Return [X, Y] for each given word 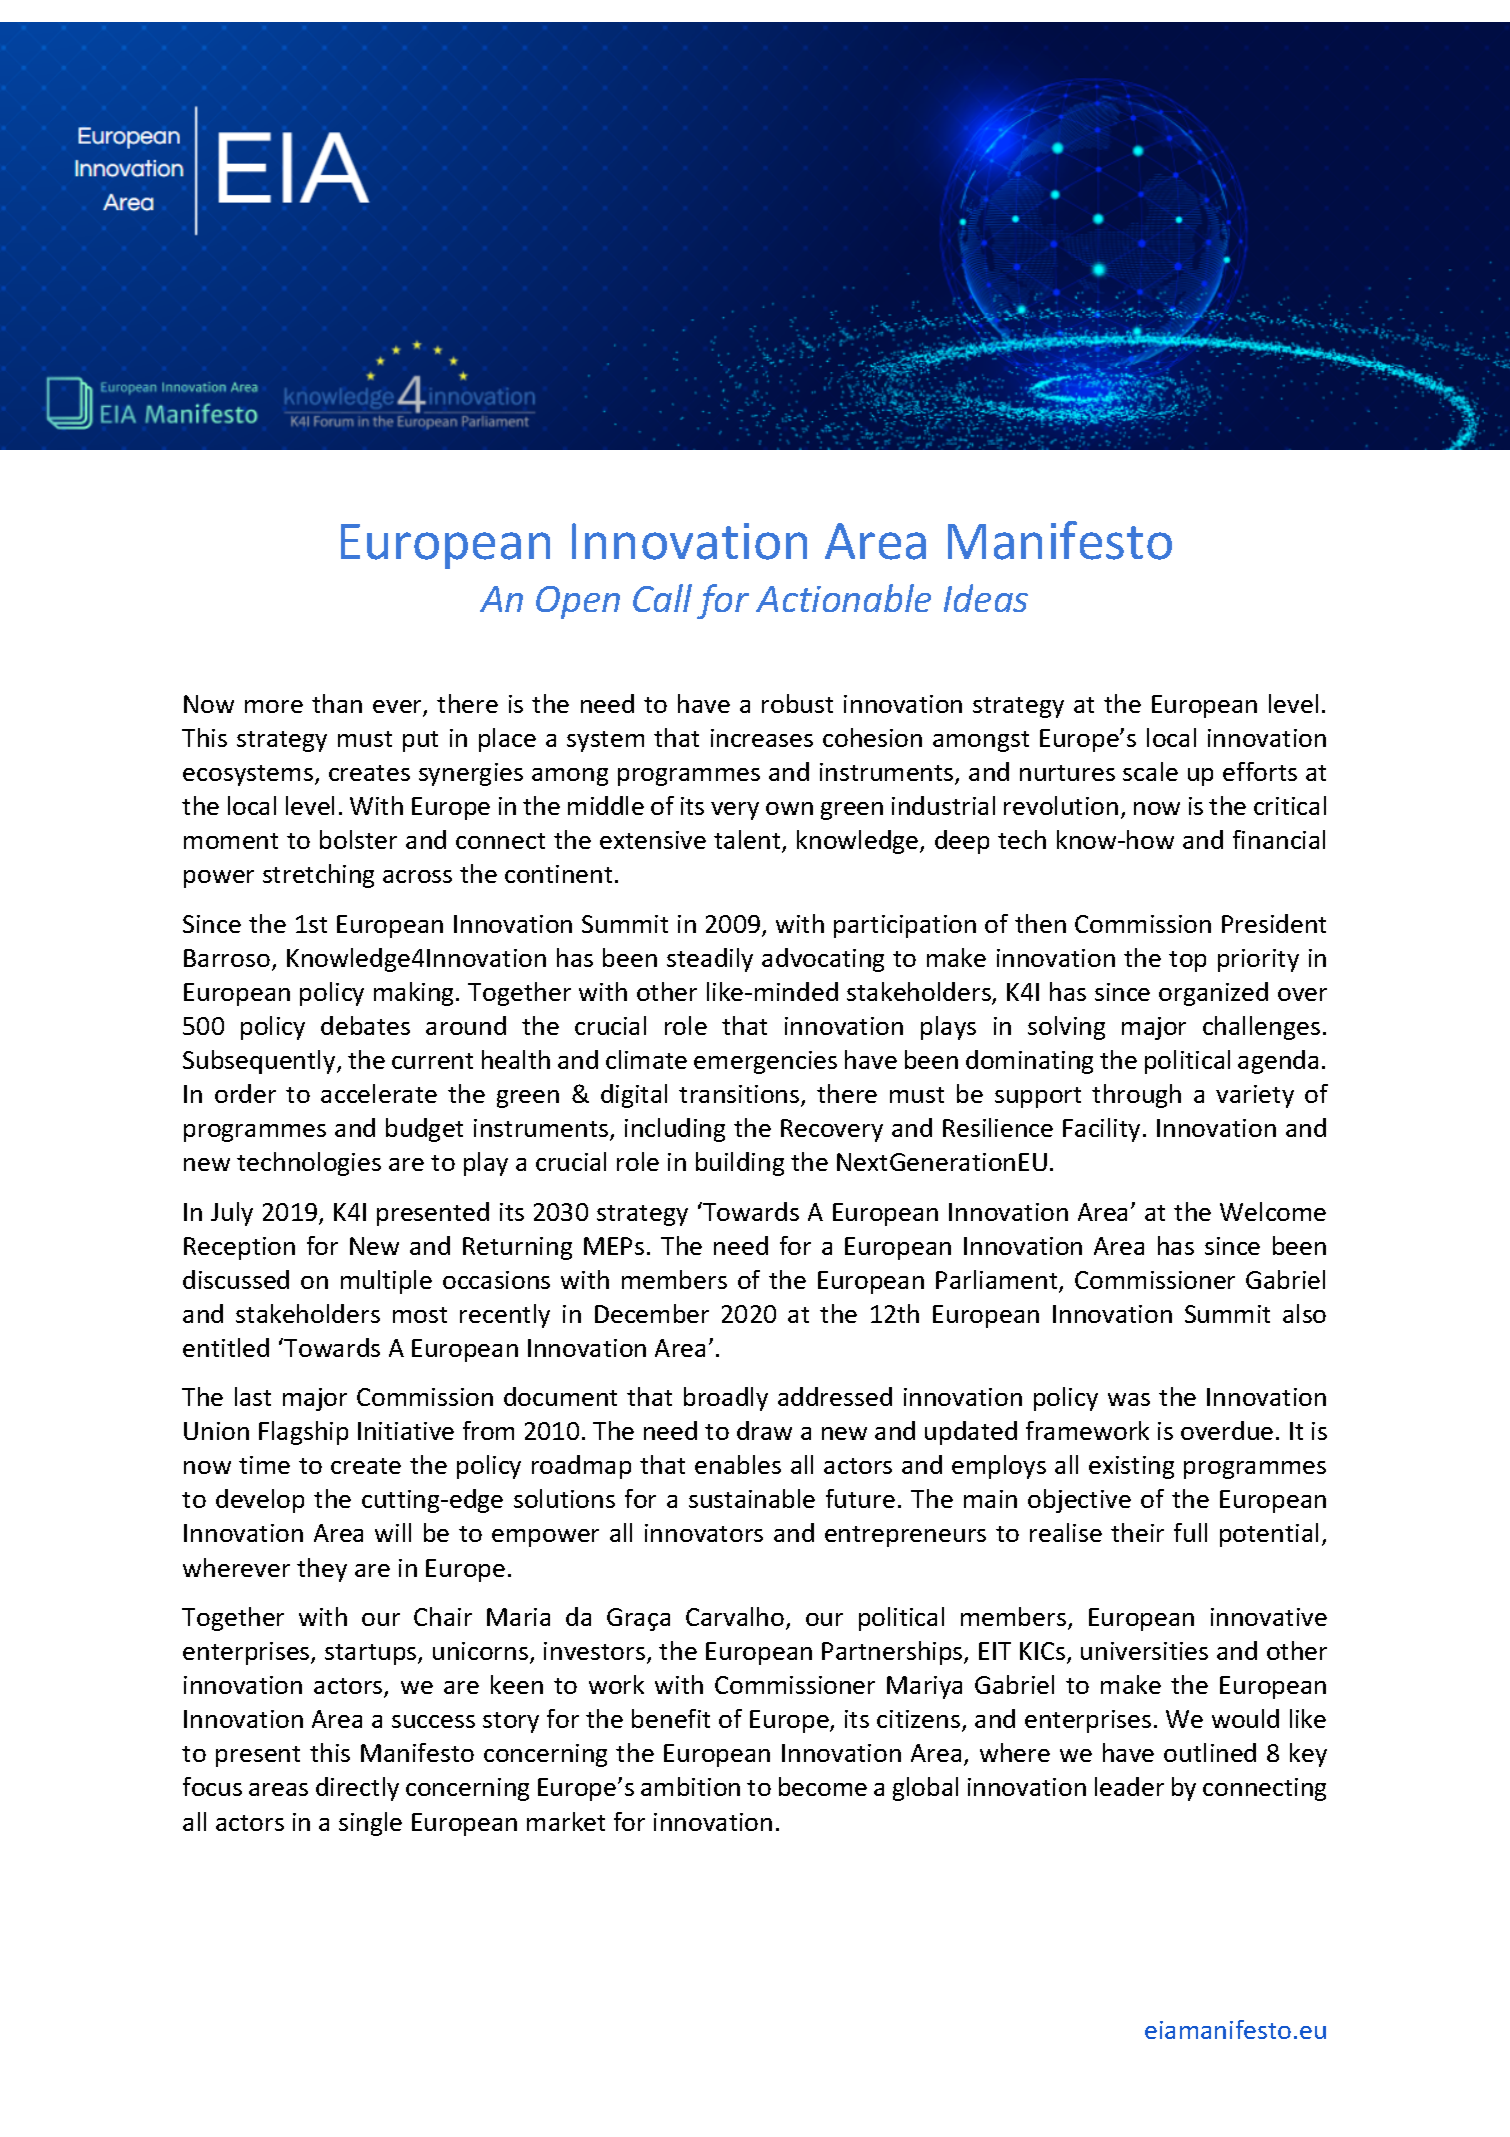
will [393, 1532]
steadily [710, 960]
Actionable [843, 598]
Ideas [986, 598]
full [1190, 1532]
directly [357, 1789]
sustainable [752, 1498]
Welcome [1273, 1211]
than [337, 703]
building [740, 1164]
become [823, 1786]
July [232, 1214]
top [1187, 961]
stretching [318, 876]
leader [1129, 1786]
